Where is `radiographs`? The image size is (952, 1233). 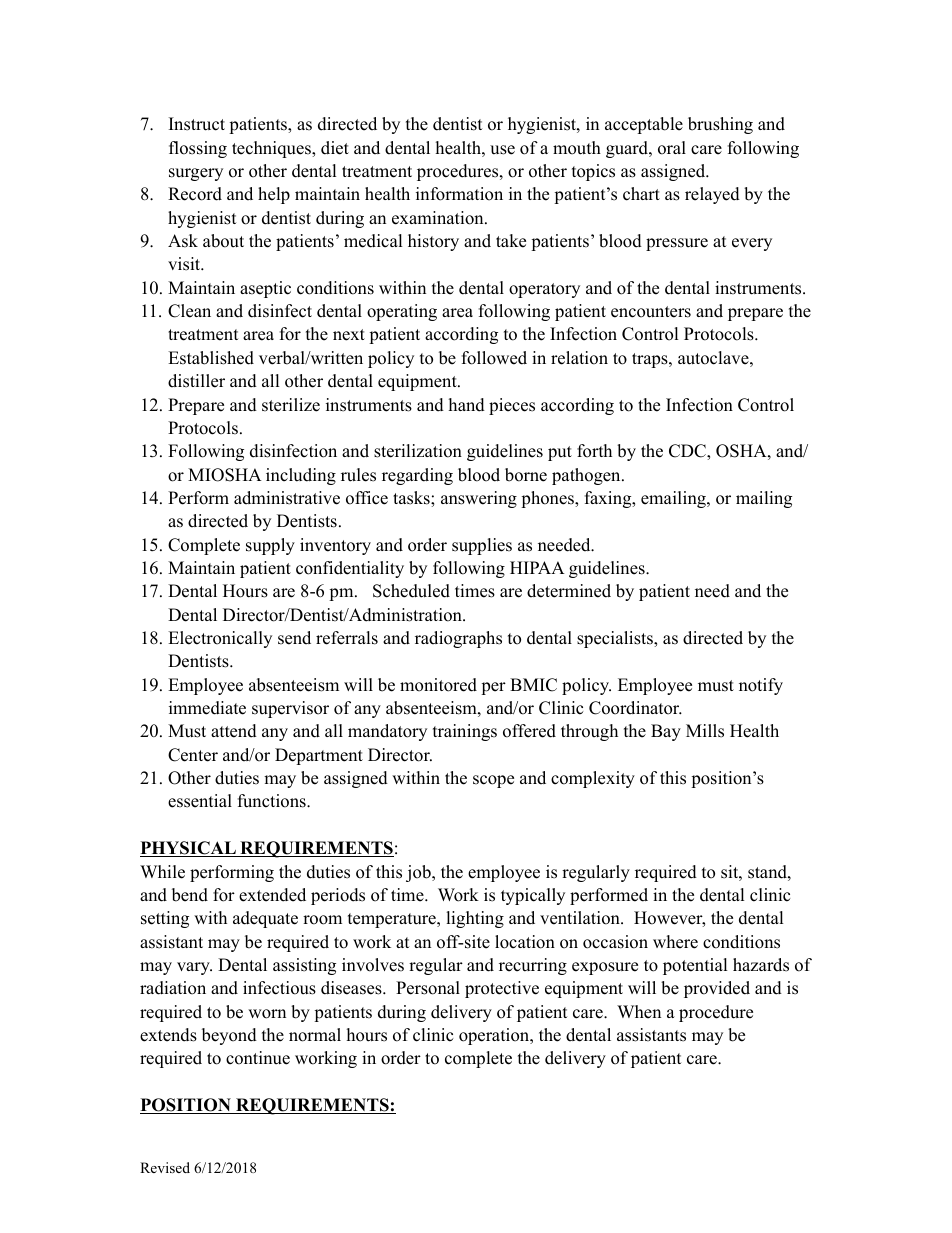
radiographs is located at coordinates (458, 639).
